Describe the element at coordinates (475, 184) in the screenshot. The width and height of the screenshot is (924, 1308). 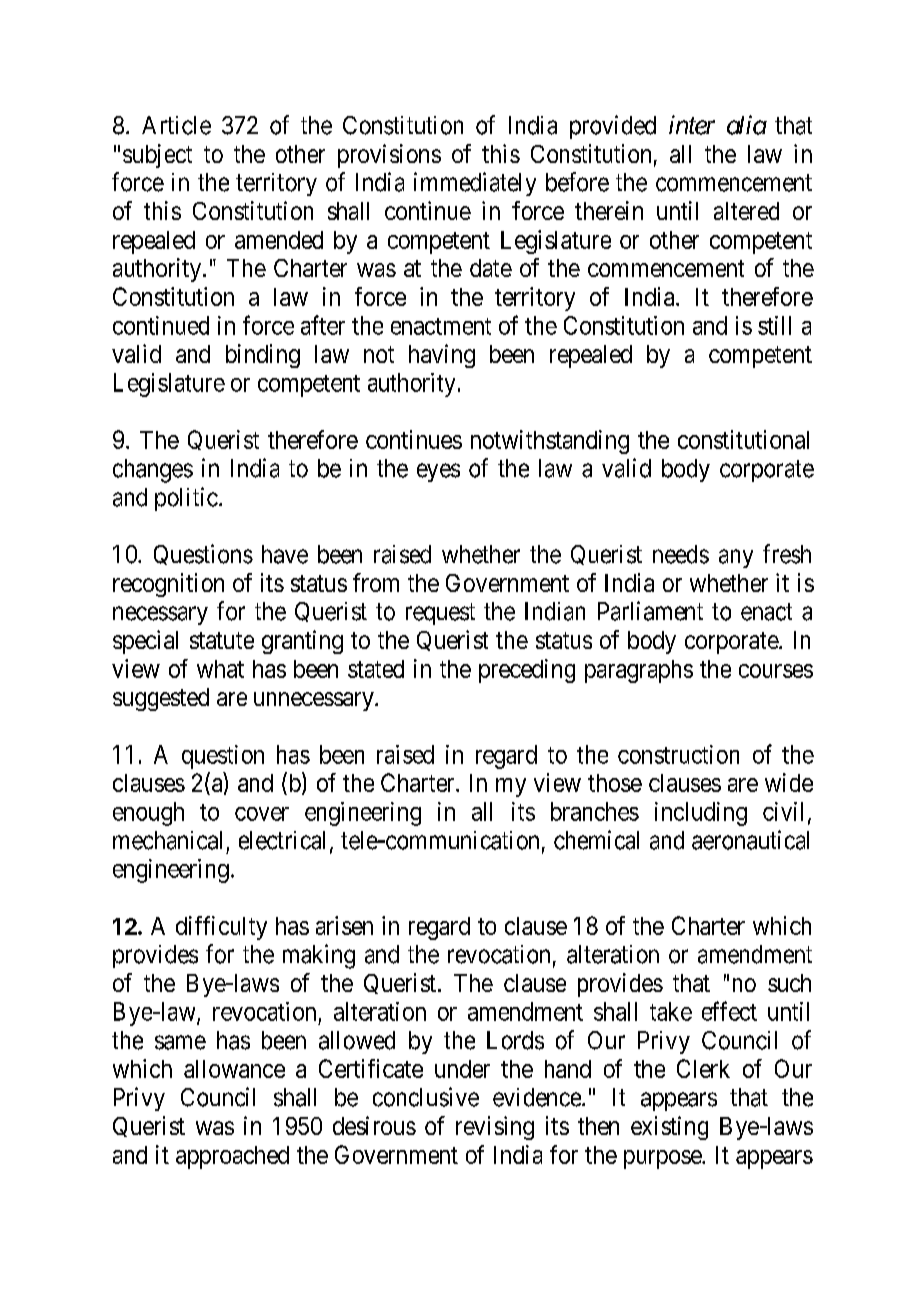
I see `immediately` at that location.
